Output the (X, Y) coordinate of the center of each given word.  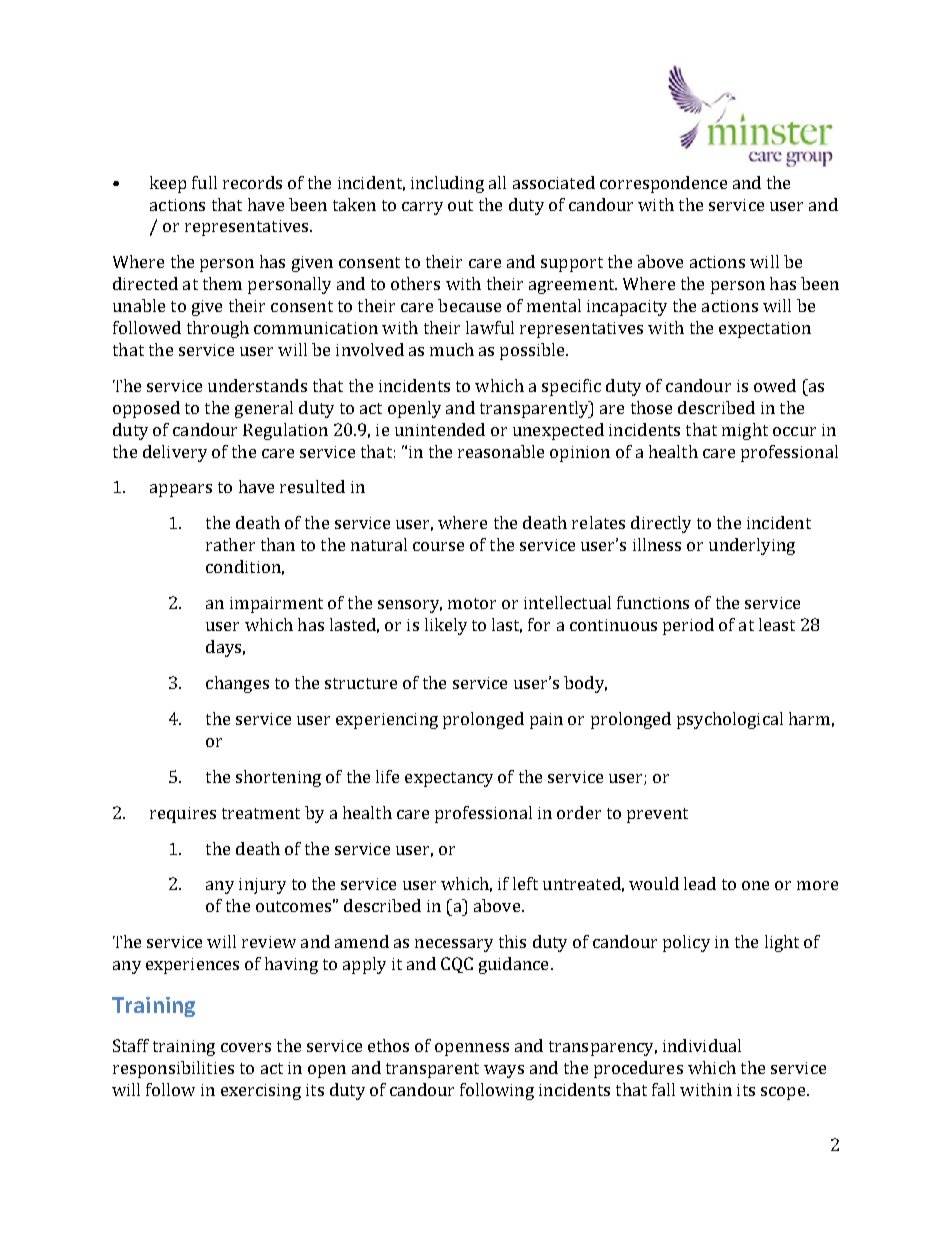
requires (183, 815)
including (447, 184)
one (755, 885)
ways (504, 1071)
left (525, 883)
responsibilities (173, 1069)
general (264, 409)
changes (237, 684)
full (204, 182)
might (745, 431)
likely (446, 626)
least (777, 624)
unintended (440, 429)
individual (702, 1045)
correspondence (663, 184)
